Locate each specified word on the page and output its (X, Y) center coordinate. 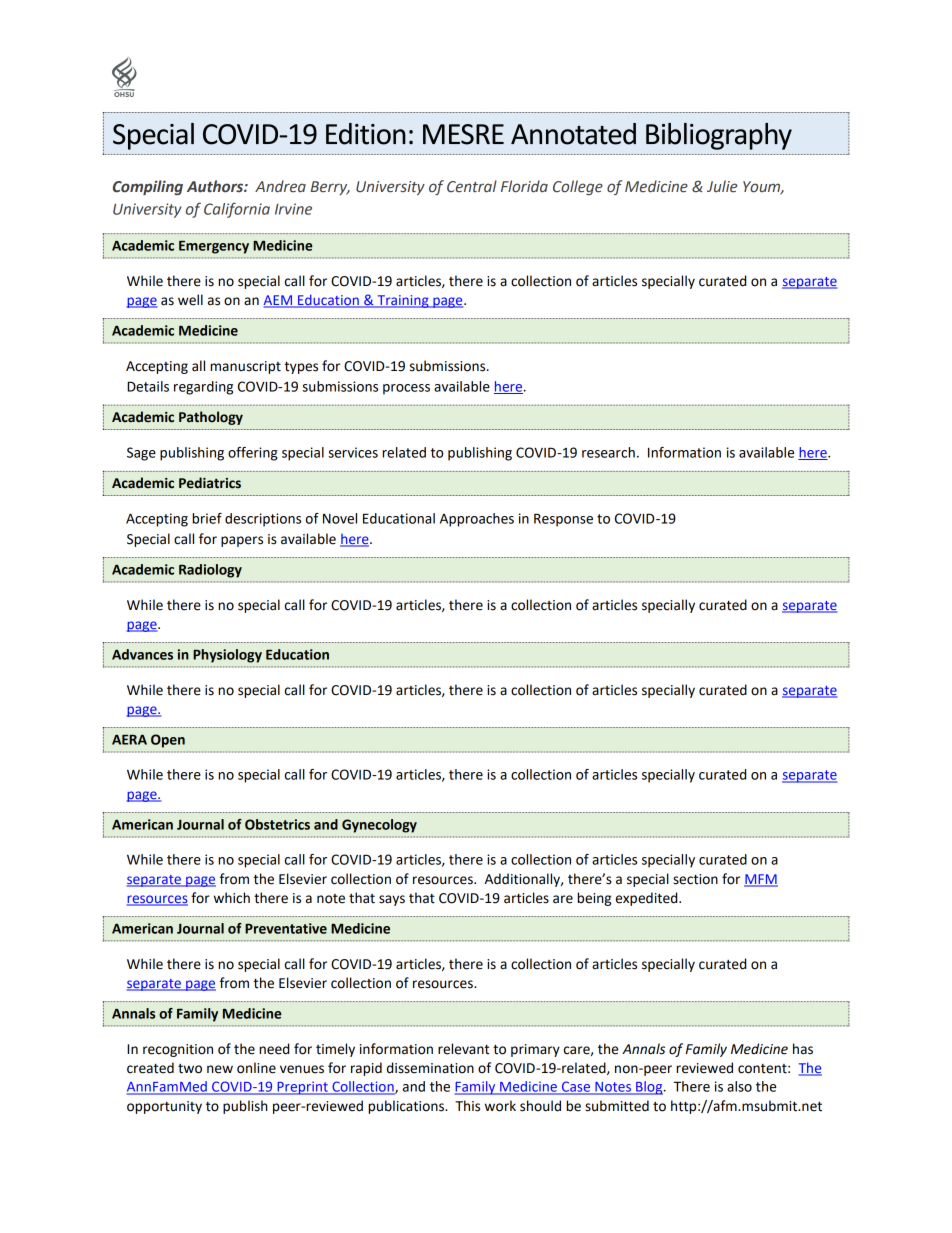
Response (563, 520)
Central (472, 186)
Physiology (227, 656)
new (220, 1069)
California (237, 210)
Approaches (477, 520)
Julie (722, 186)
